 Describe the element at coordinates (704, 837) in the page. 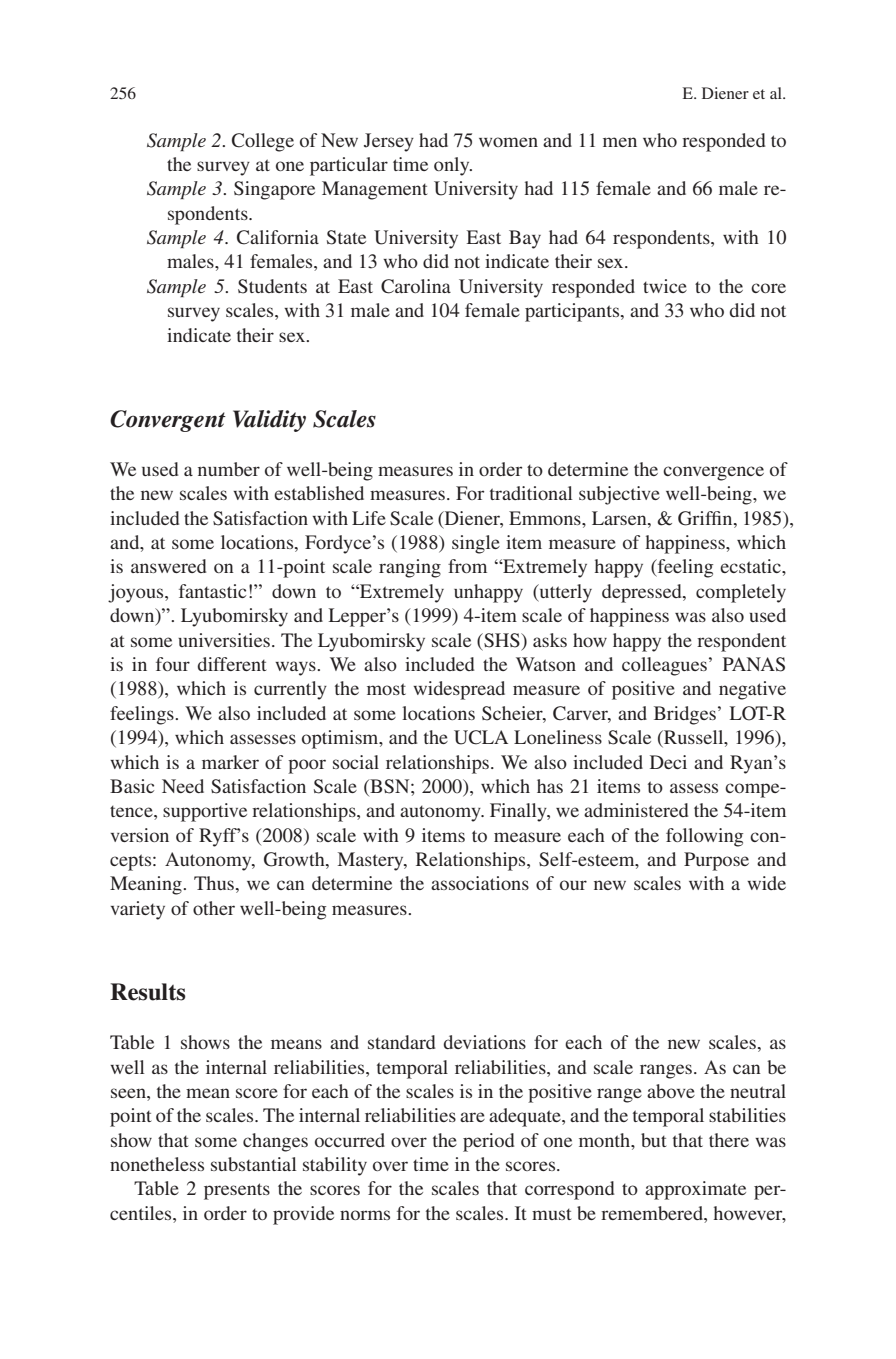

I see `following` at that location.
